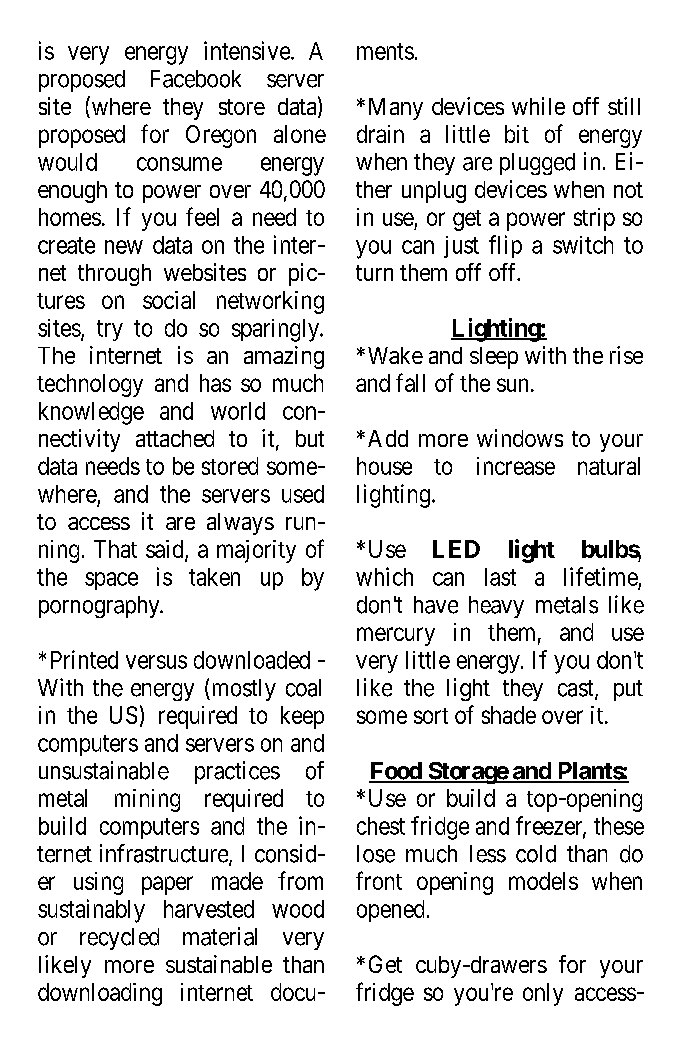  Describe the element at coordinates (380, 134) in the screenshot. I see `drain` at that location.
